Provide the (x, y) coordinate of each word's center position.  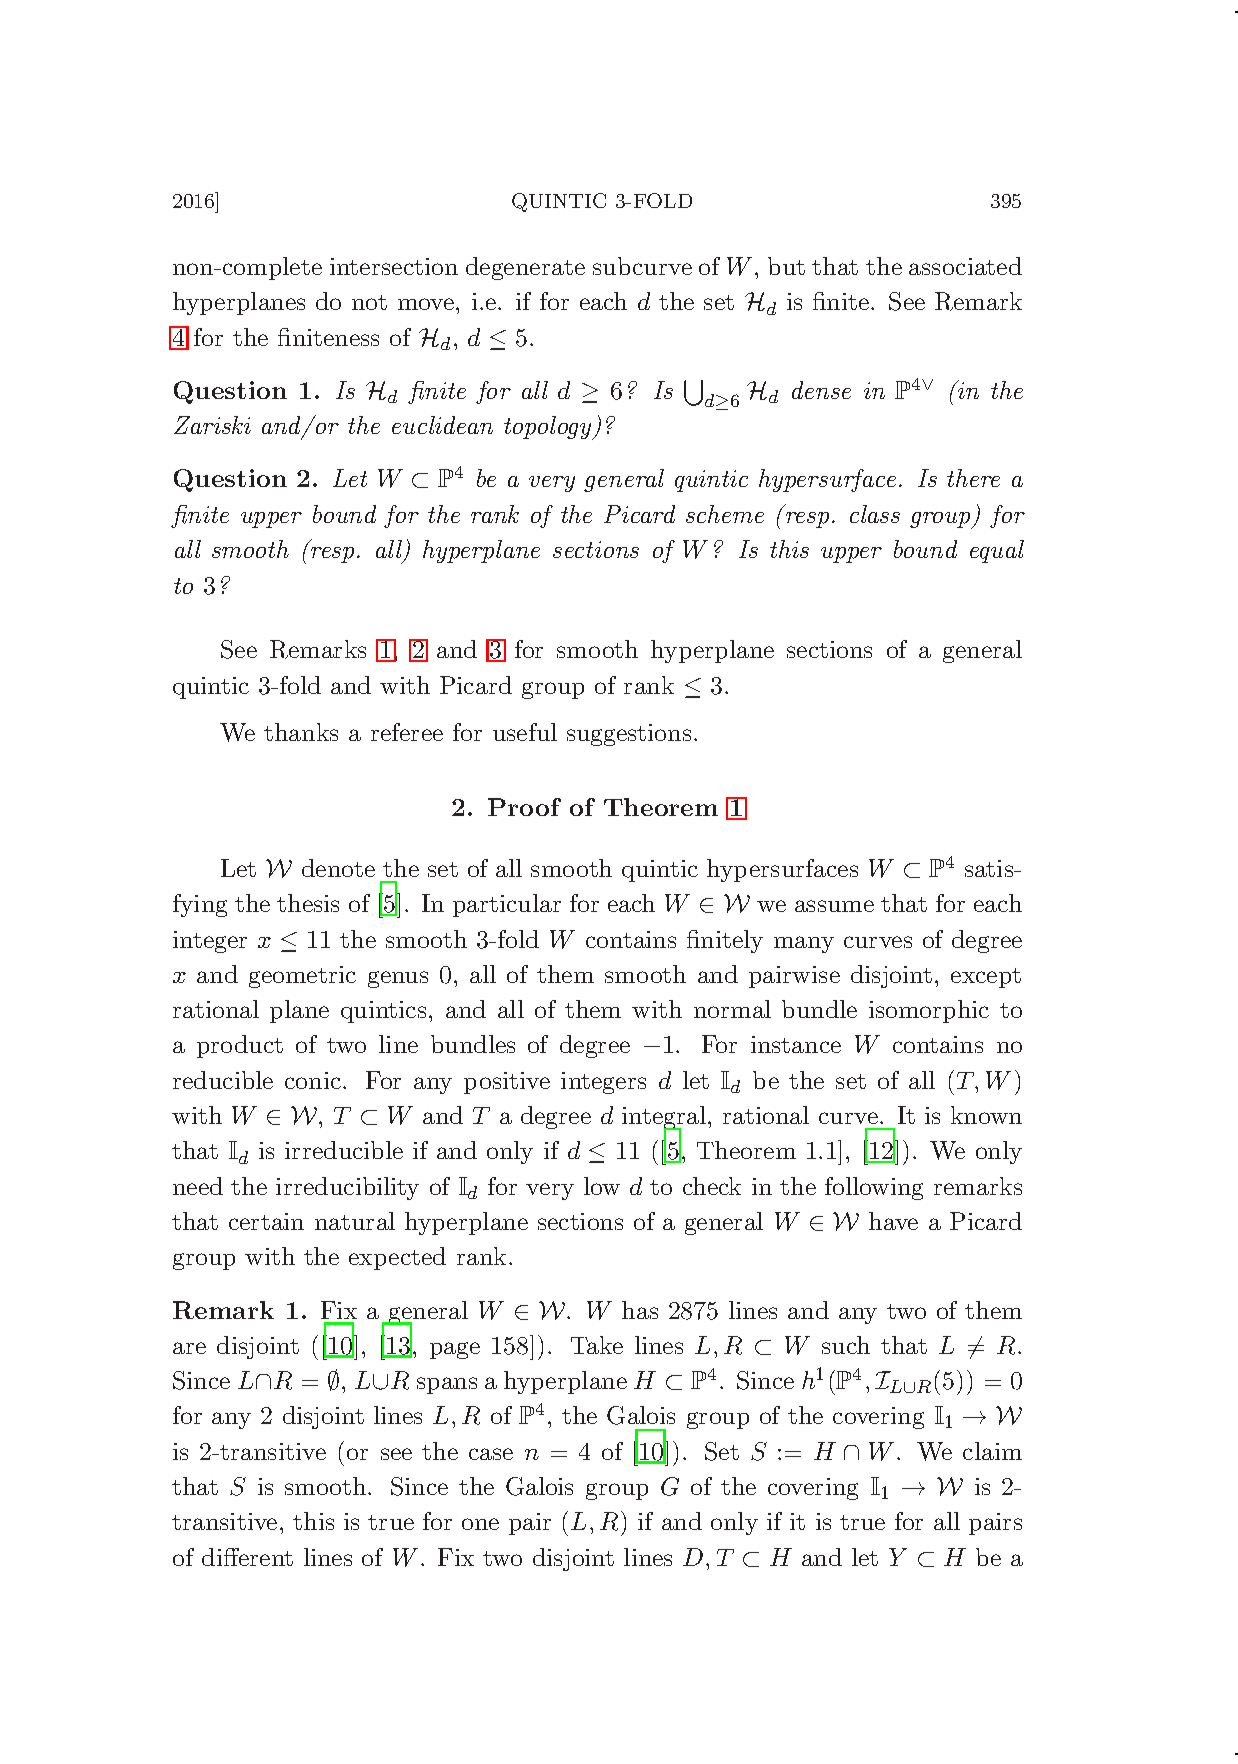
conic (313, 1080)
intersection (394, 266)
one (480, 1524)
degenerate (525, 268)
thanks (301, 732)
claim (992, 1451)
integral (664, 1119)
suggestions (629, 735)
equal (997, 551)
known (986, 1115)
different (247, 1557)
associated (965, 266)
